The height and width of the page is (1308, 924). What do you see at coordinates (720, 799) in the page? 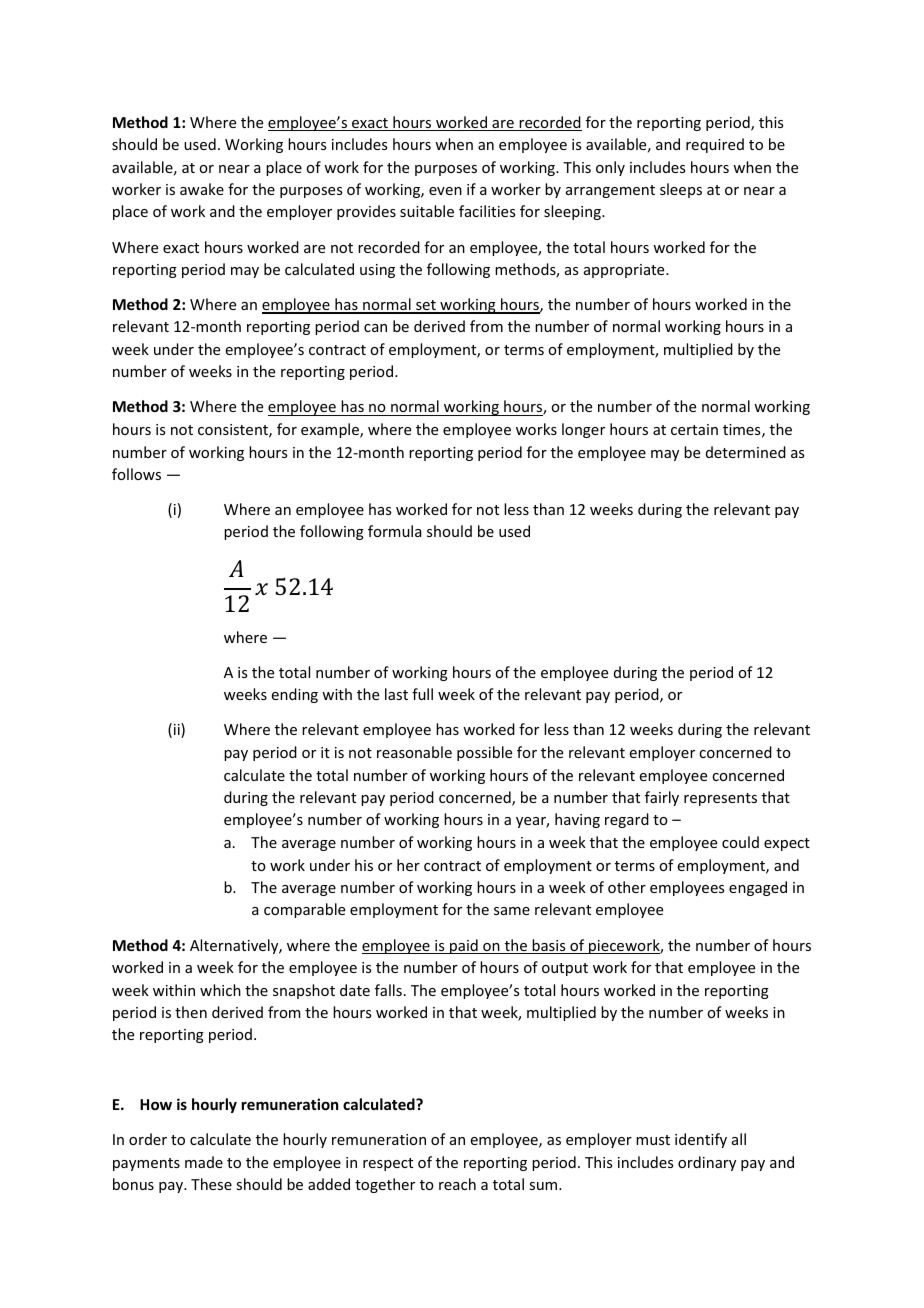
I see `represents` at bounding box center [720, 799].
